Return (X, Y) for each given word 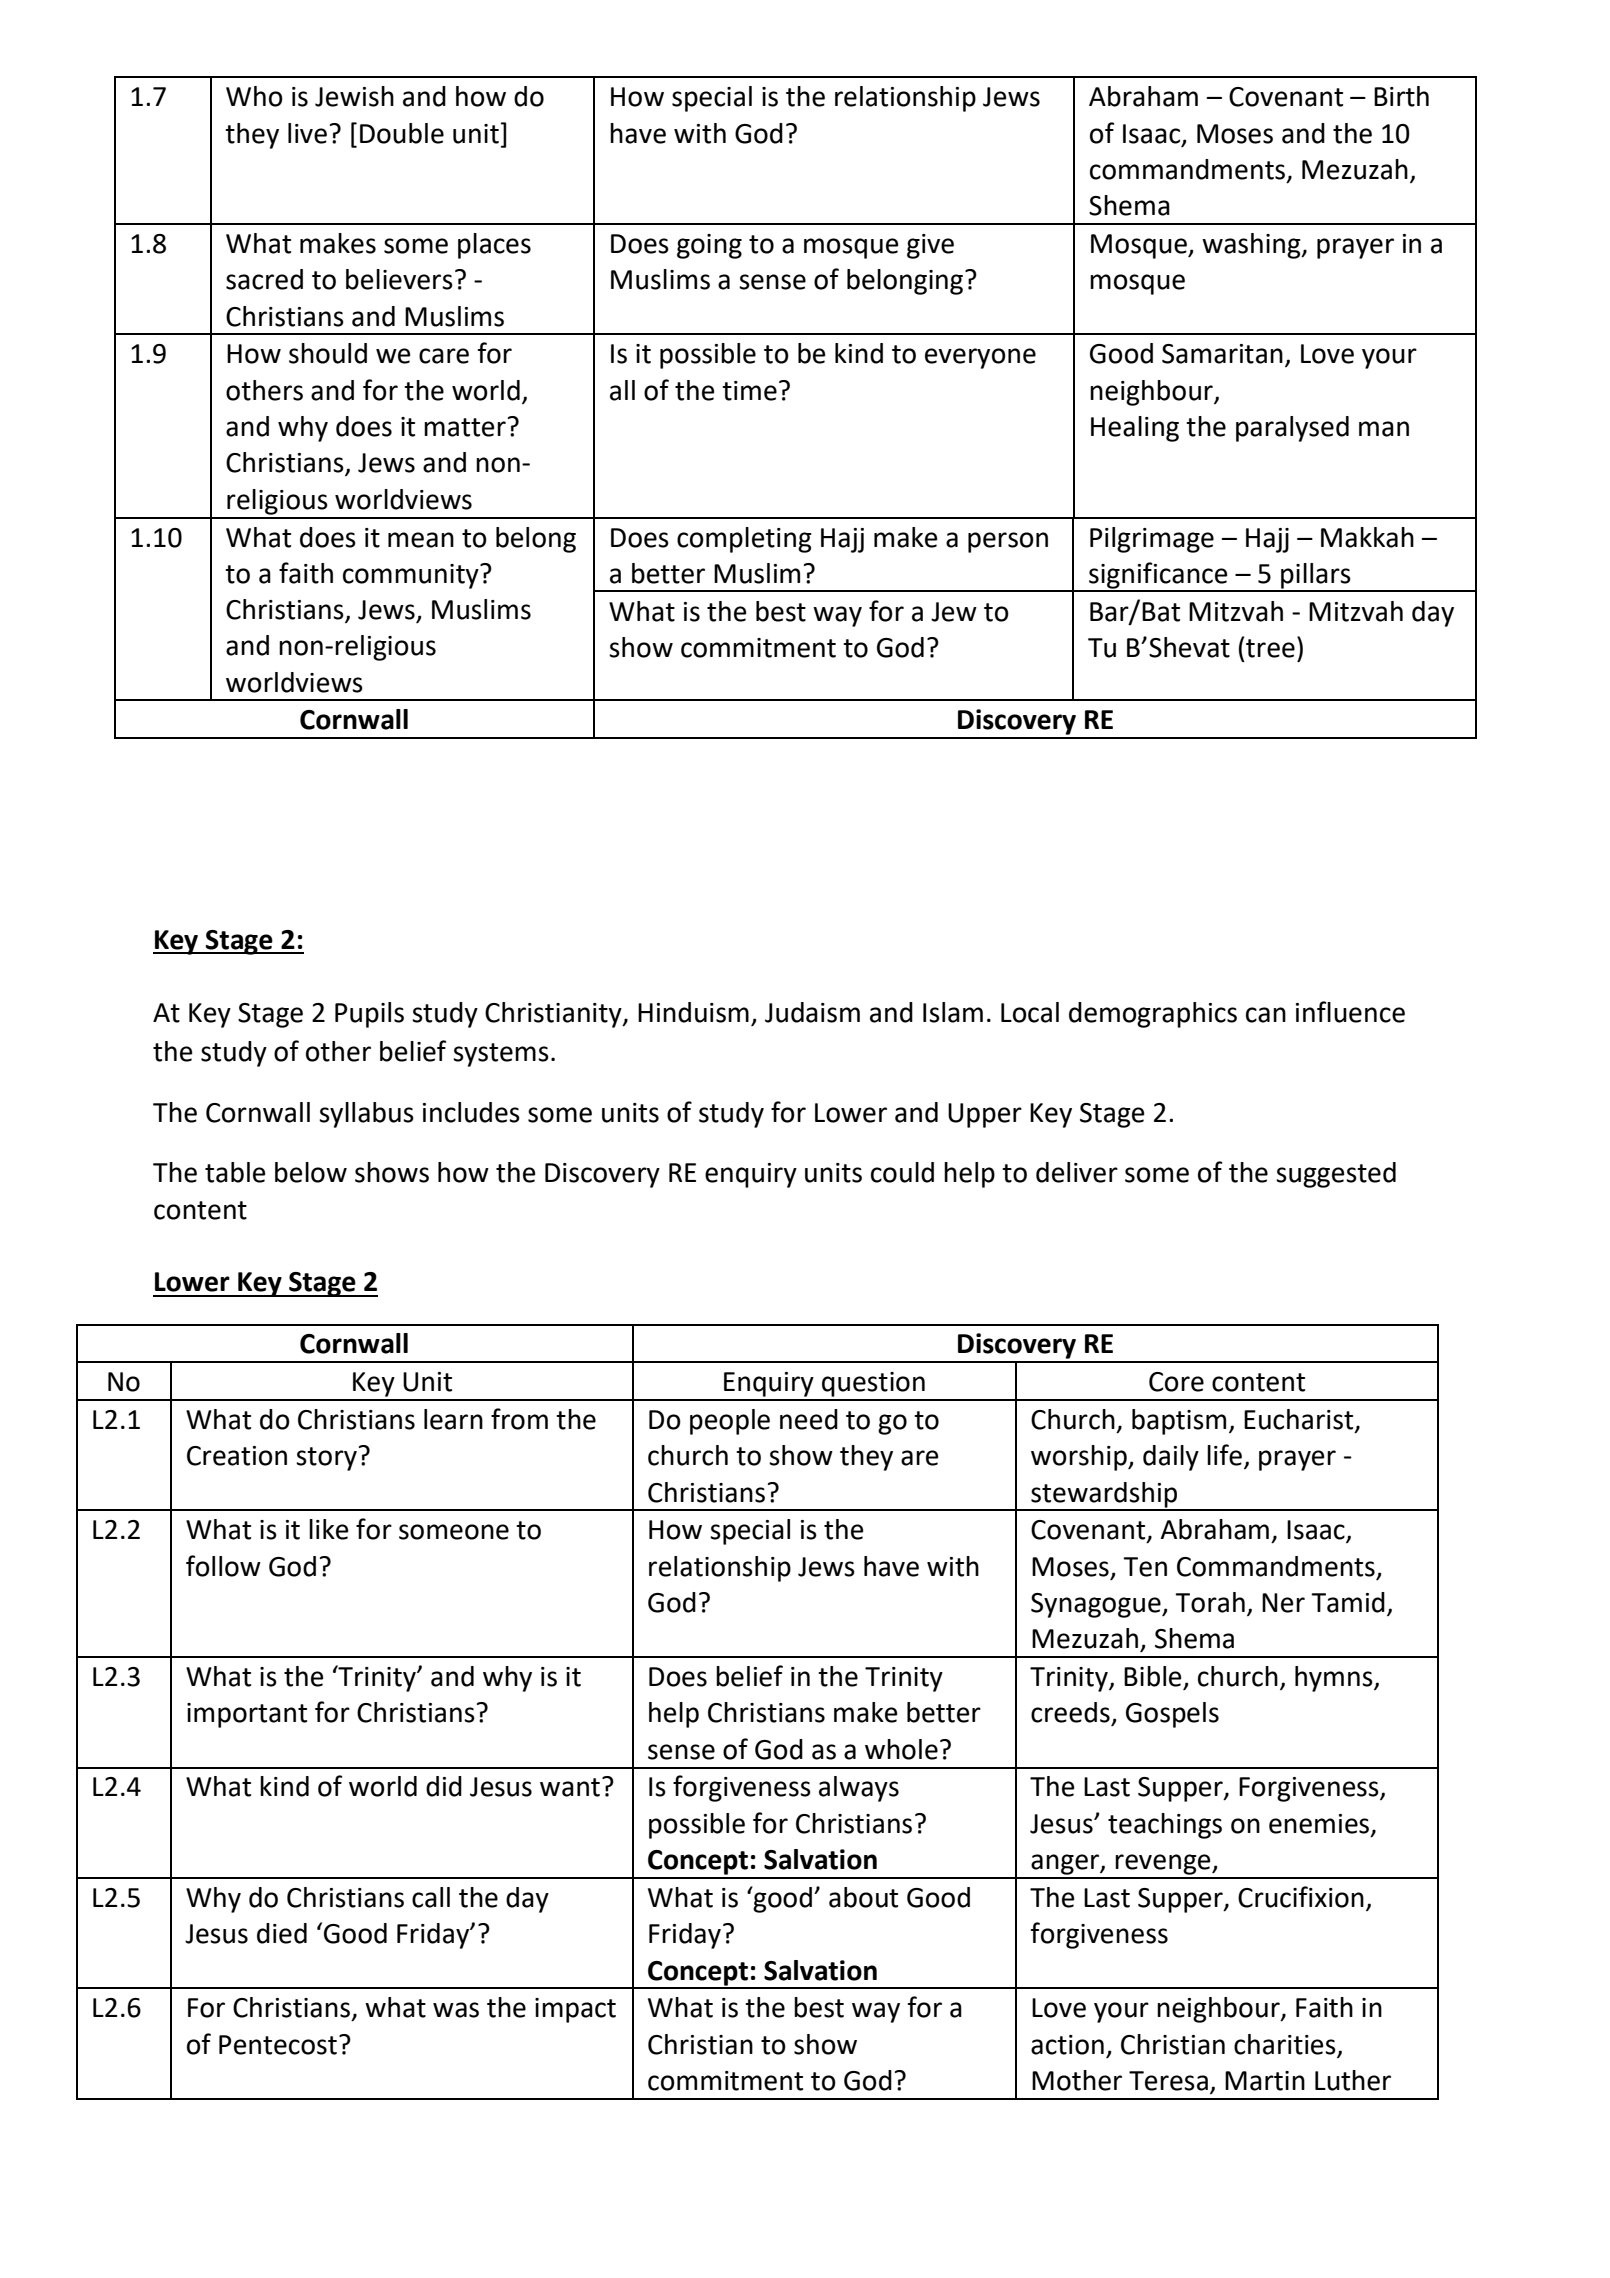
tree (1270, 648)
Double (402, 133)
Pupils (369, 1015)
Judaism (812, 1012)
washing (1252, 246)
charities (1285, 2044)
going (709, 246)
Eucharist (1300, 1420)
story (326, 1459)
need (809, 1419)
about (863, 1897)
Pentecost (278, 2045)
